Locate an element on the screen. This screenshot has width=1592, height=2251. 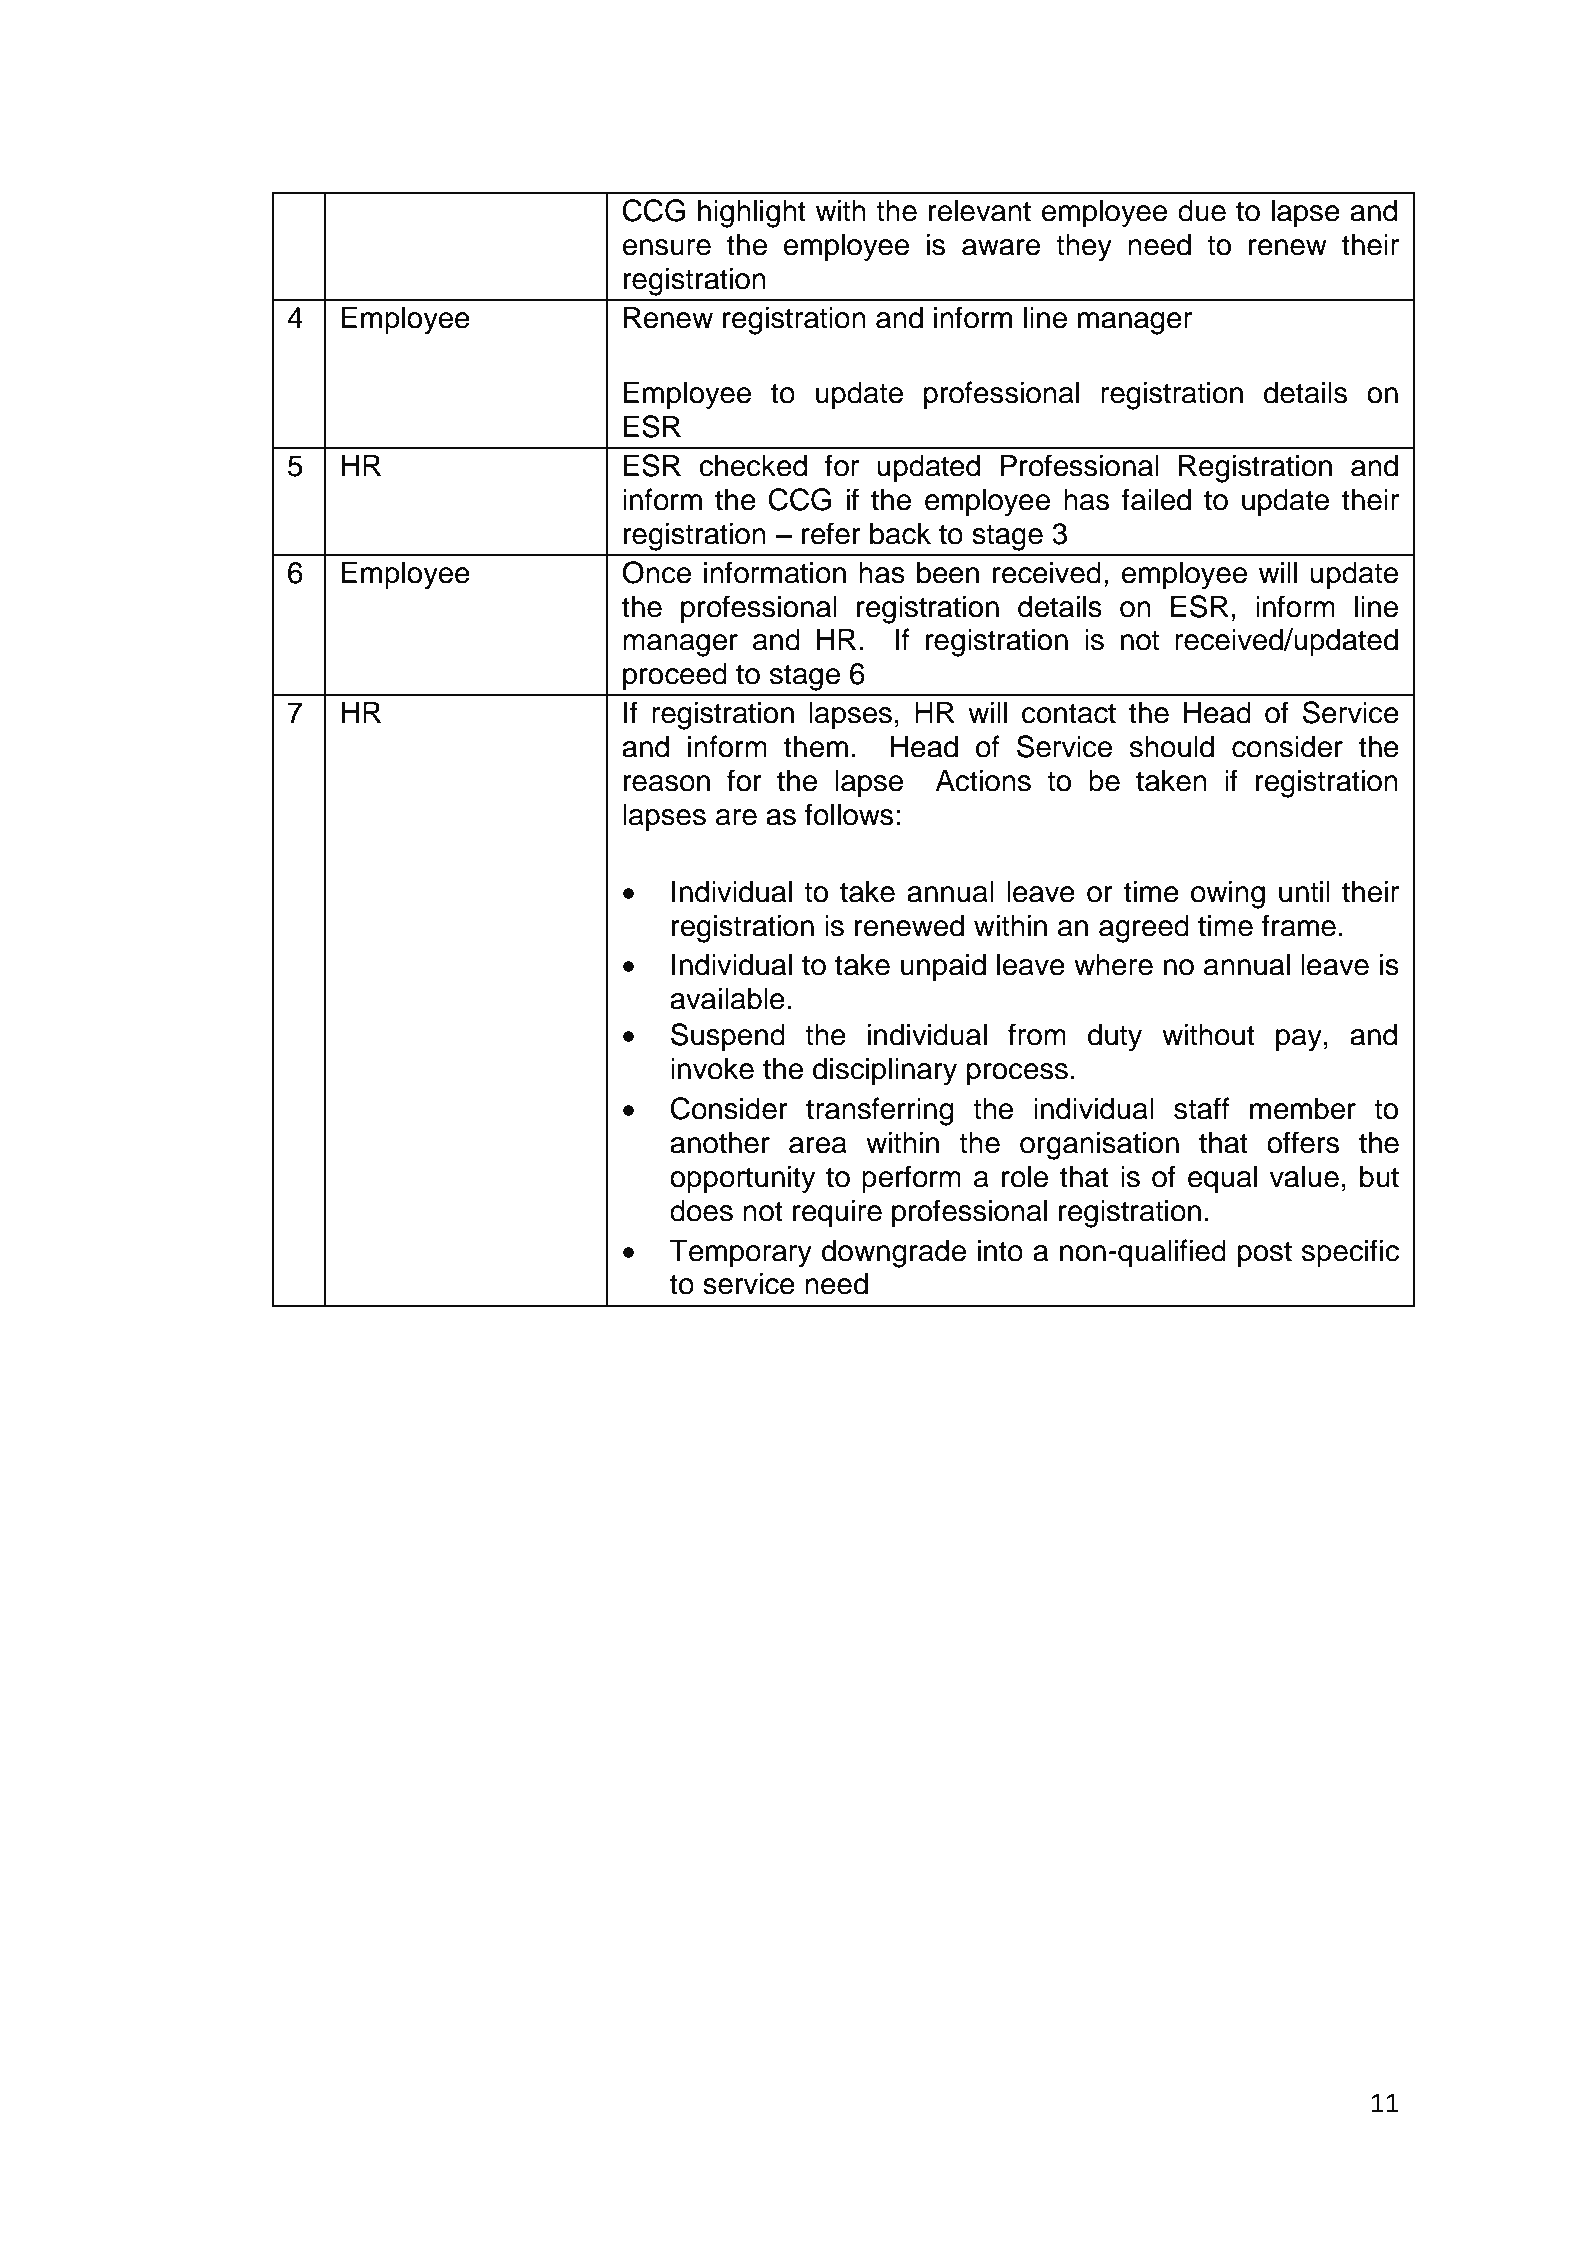
Actions is located at coordinates (983, 780).
